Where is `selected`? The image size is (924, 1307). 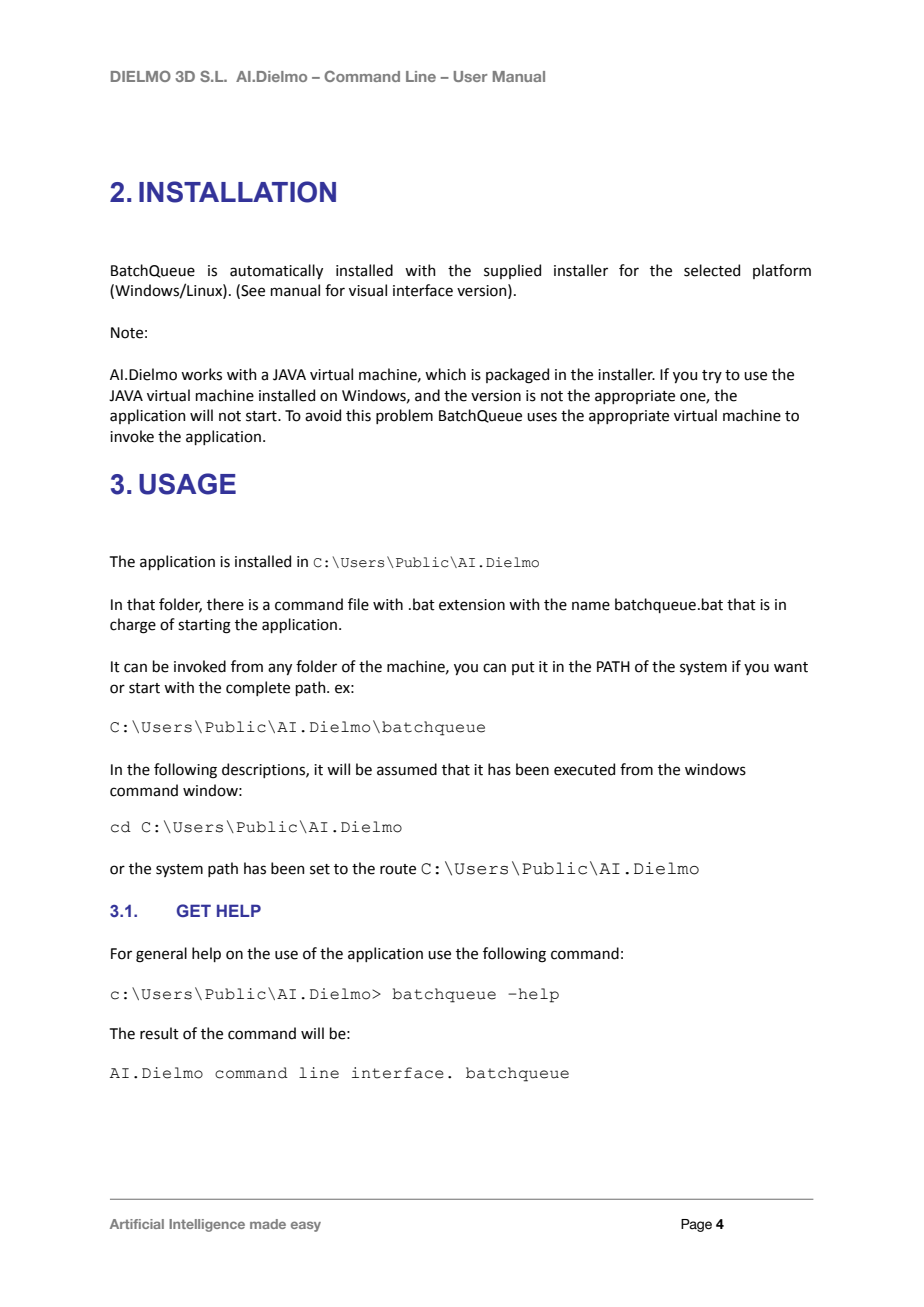 selected is located at coordinates (712, 270).
